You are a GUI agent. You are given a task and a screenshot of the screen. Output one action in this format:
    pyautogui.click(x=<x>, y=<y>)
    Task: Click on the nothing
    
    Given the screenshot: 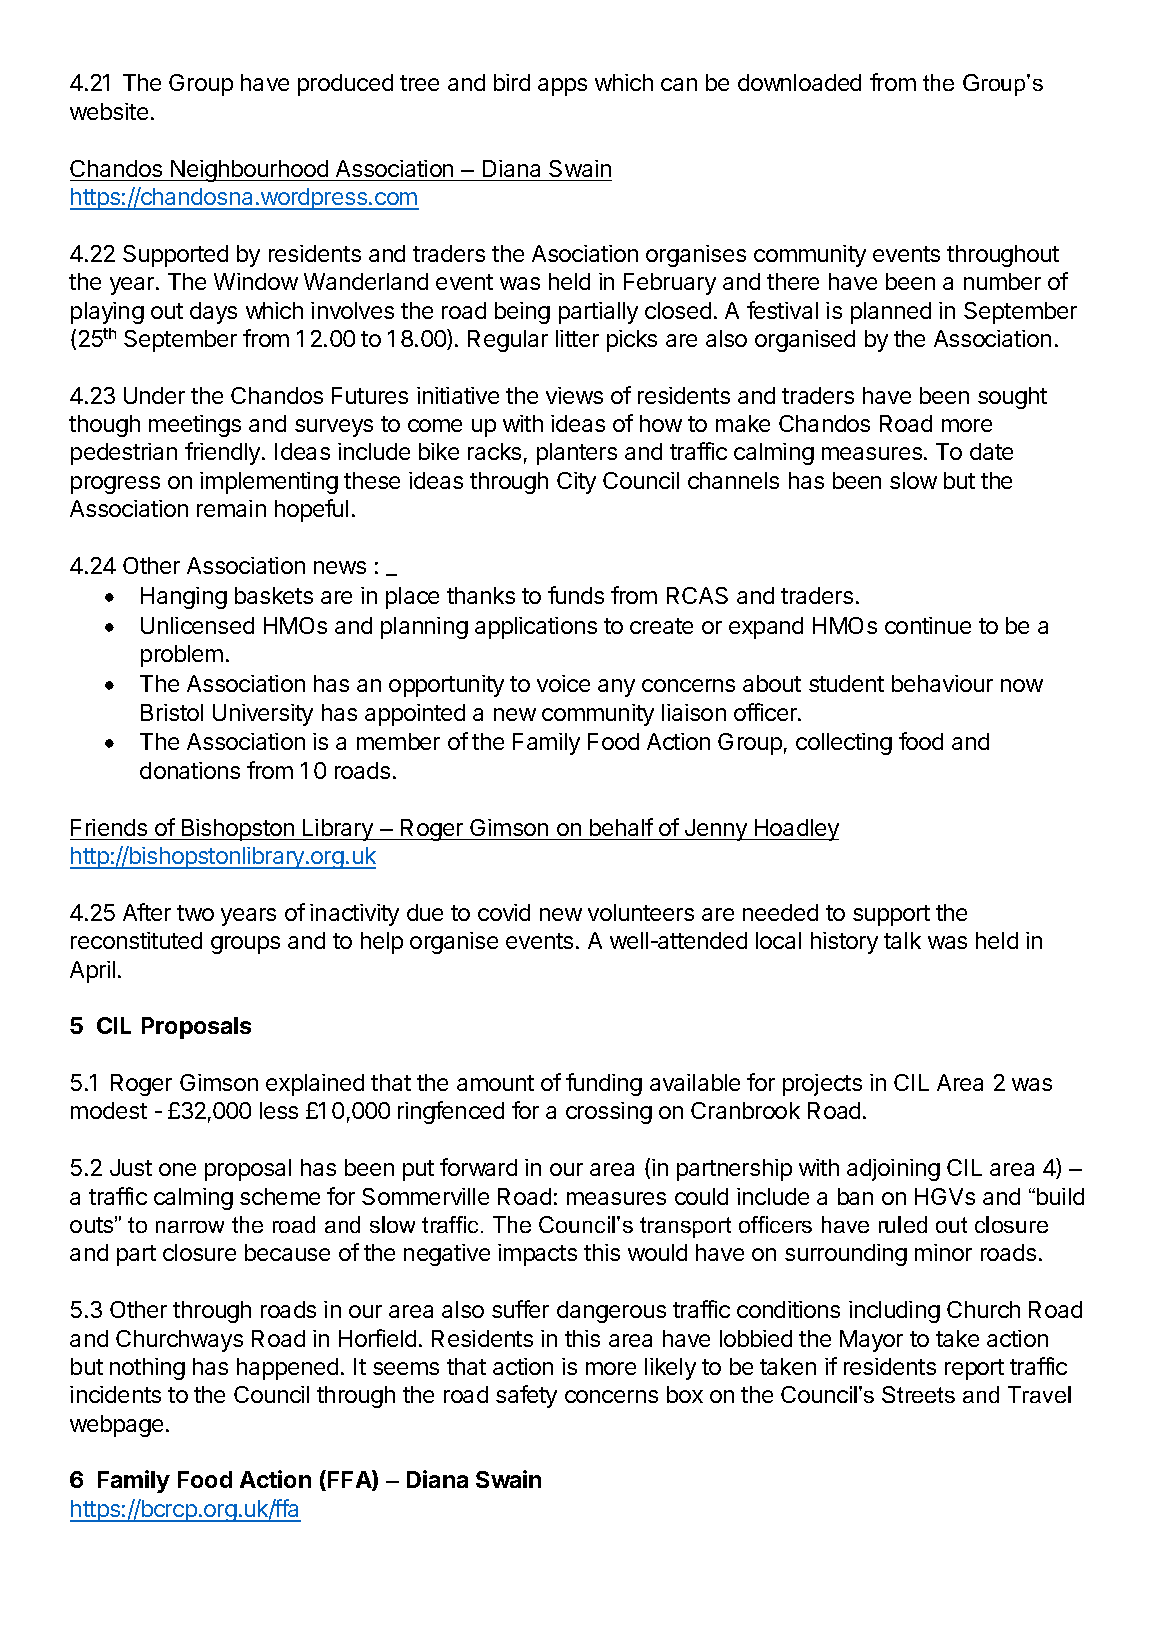 What is the action you would take?
    pyautogui.click(x=147, y=1369)
